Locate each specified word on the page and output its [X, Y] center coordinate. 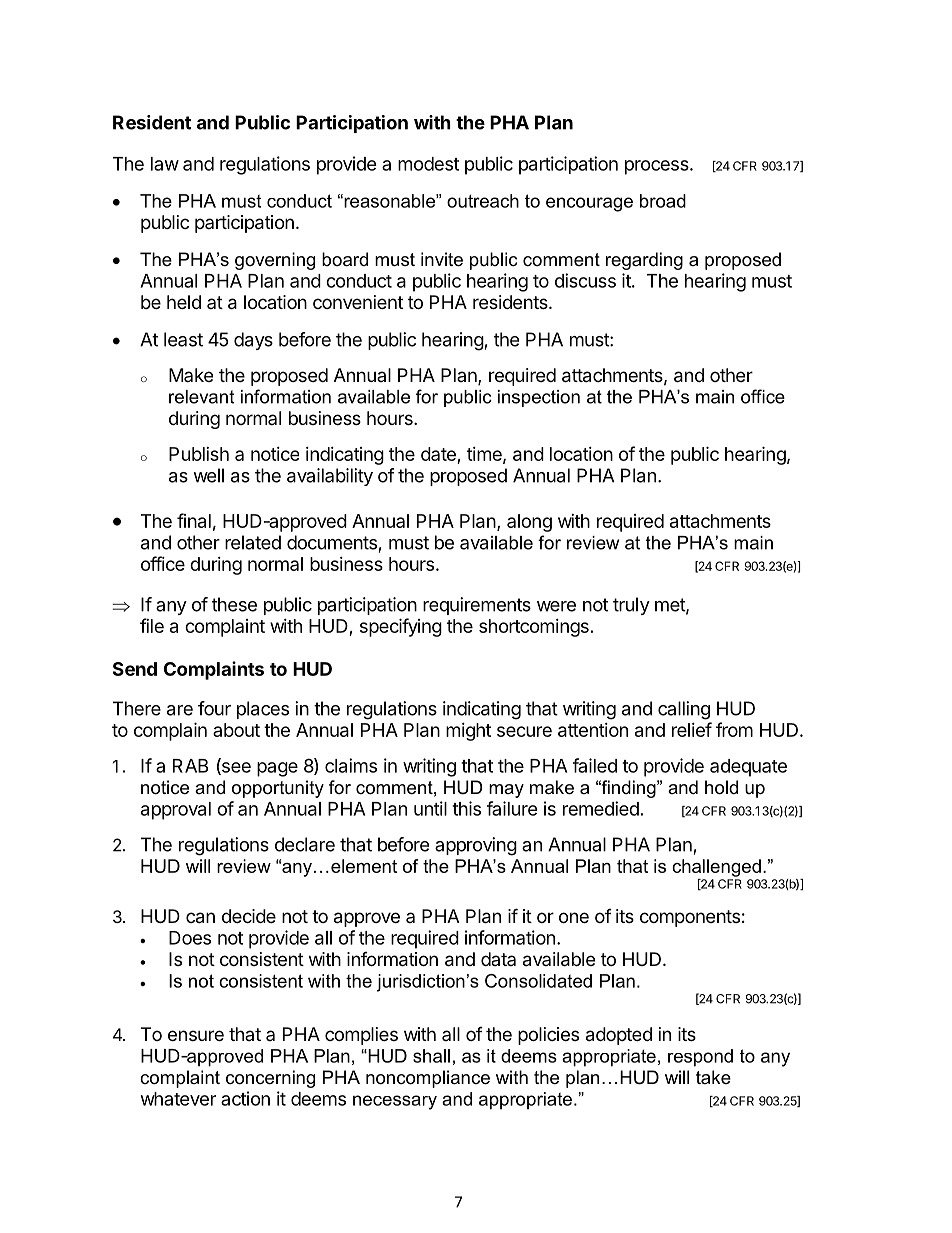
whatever [178, 1099]
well [208, 475]
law [165, 164]
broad [663, 201]
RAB [190, 766]
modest [428, 164]
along [529, 523]
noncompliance [428, 1079]
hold [721, 787]
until [430, 808]
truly [631, 606]
